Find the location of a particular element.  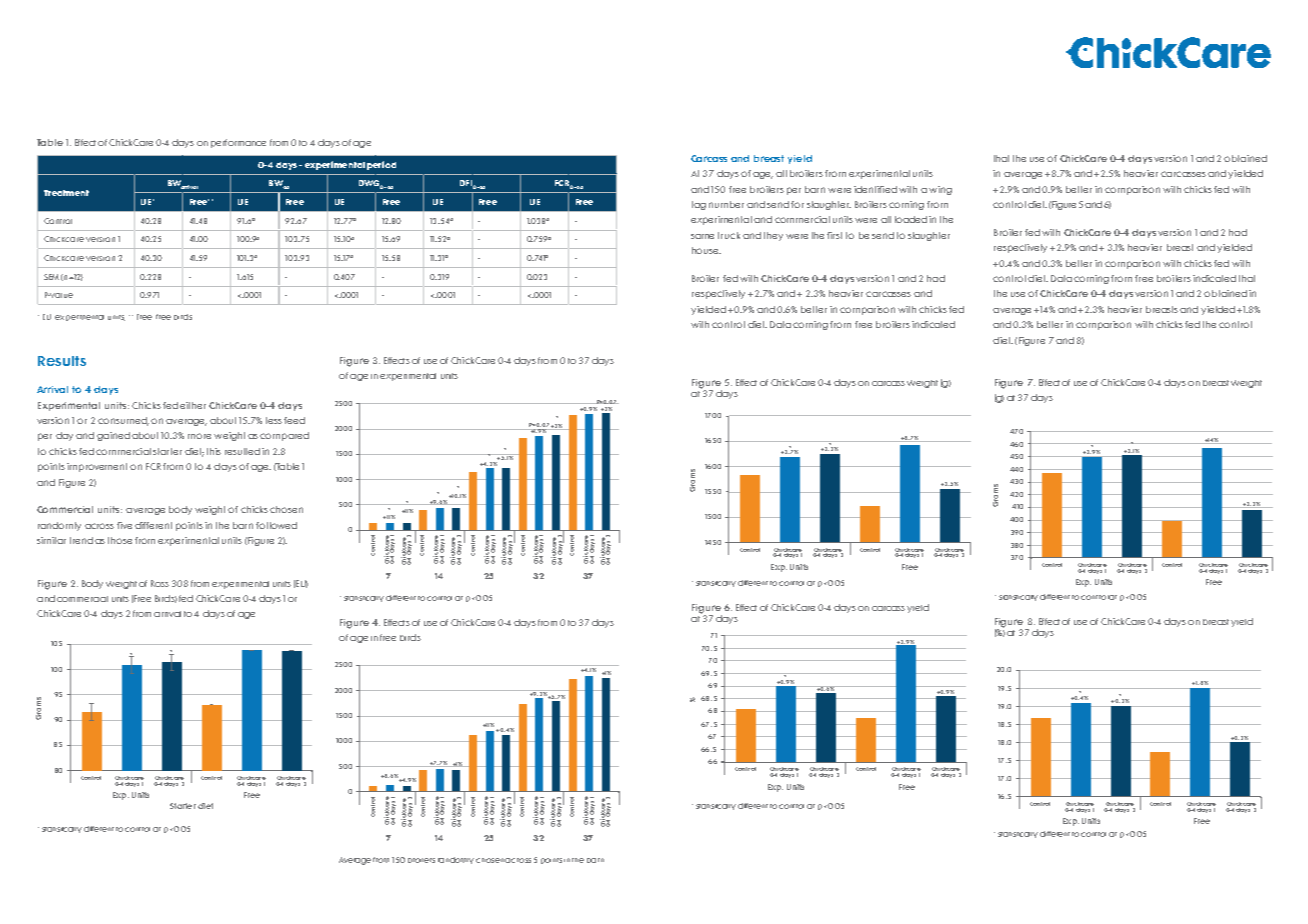

either is located at coordinates (193, 405).
